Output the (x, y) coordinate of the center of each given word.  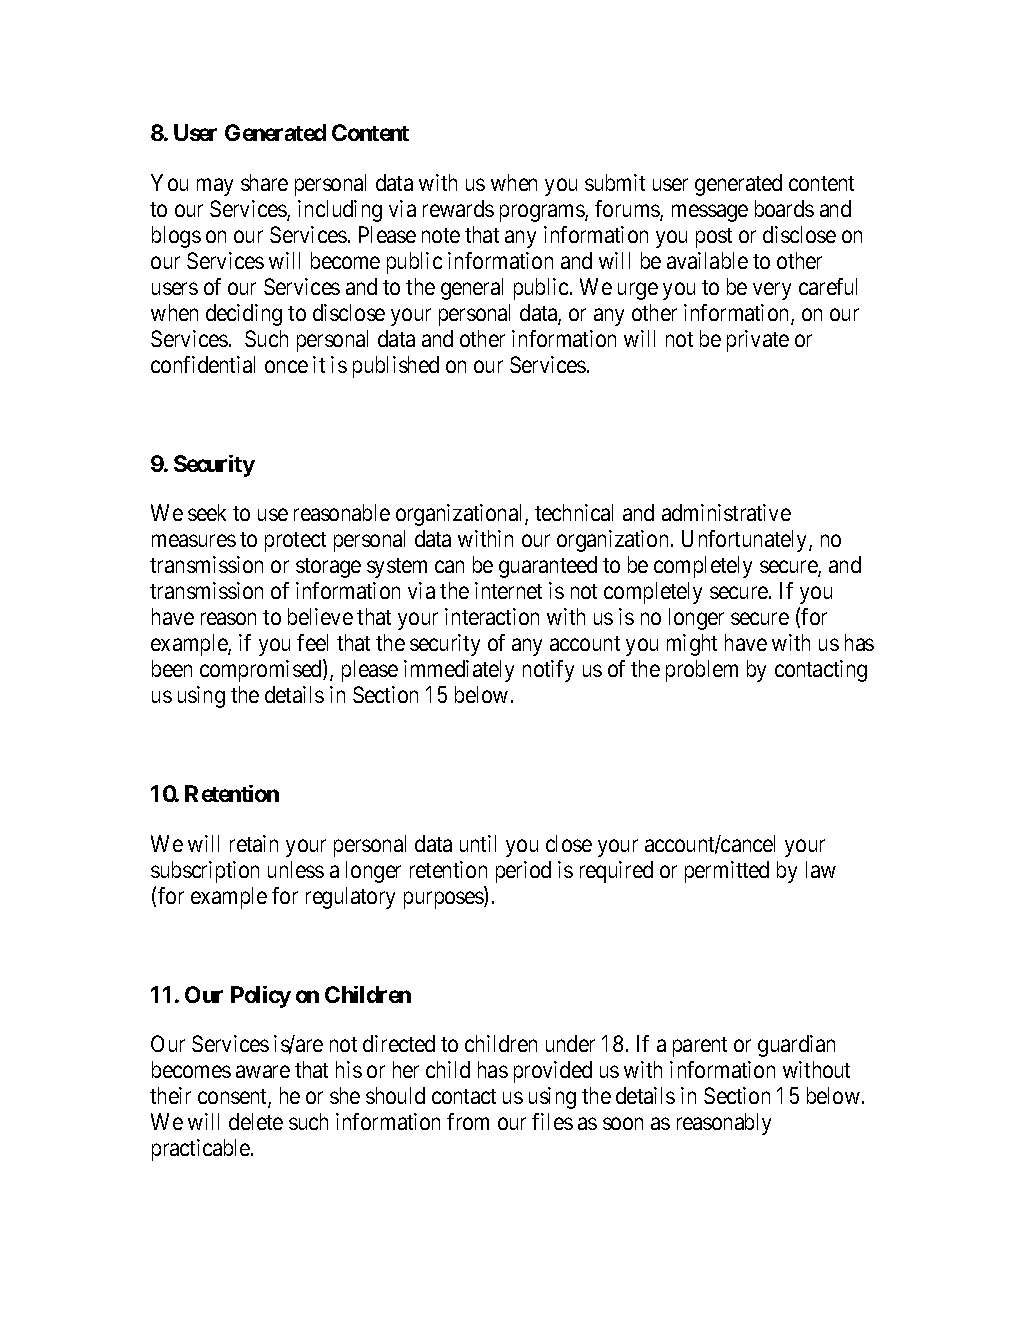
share (264, 182)
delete (256, 1121)
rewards (458, 208)
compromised (262, 671)
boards (784, 208)
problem (702, 671)
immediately (459, 671)
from (468, 1121)
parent (700, 1047)
